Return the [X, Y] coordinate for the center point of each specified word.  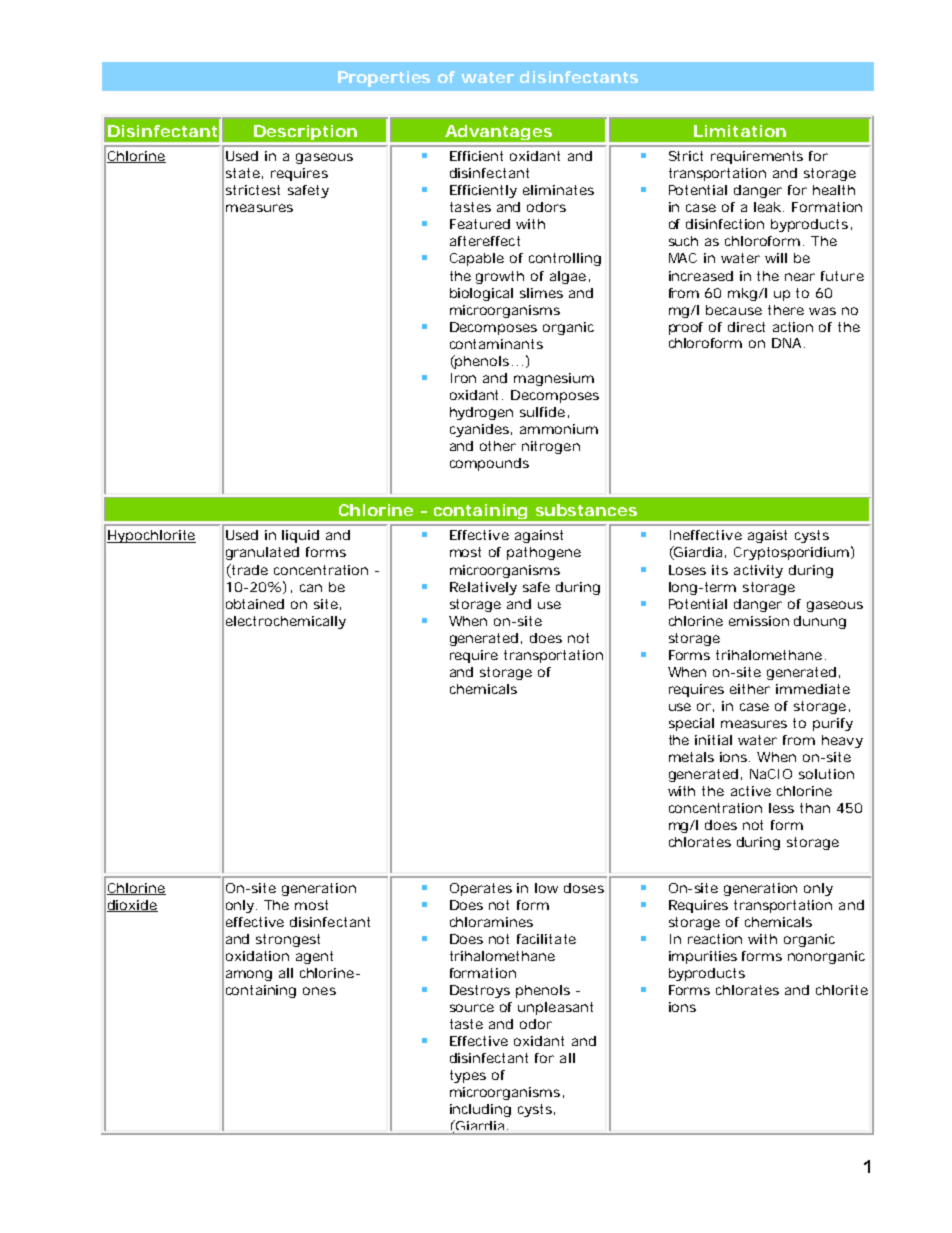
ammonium [559, 429]
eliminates [558, 190]
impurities [703, 957]
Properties [384, 79]
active [751, 791]
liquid [300, 536]
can [311, 588]
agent [314, 957]
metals [691, 757]
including [480, 1110]
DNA [786, 343]
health [834, 190]
